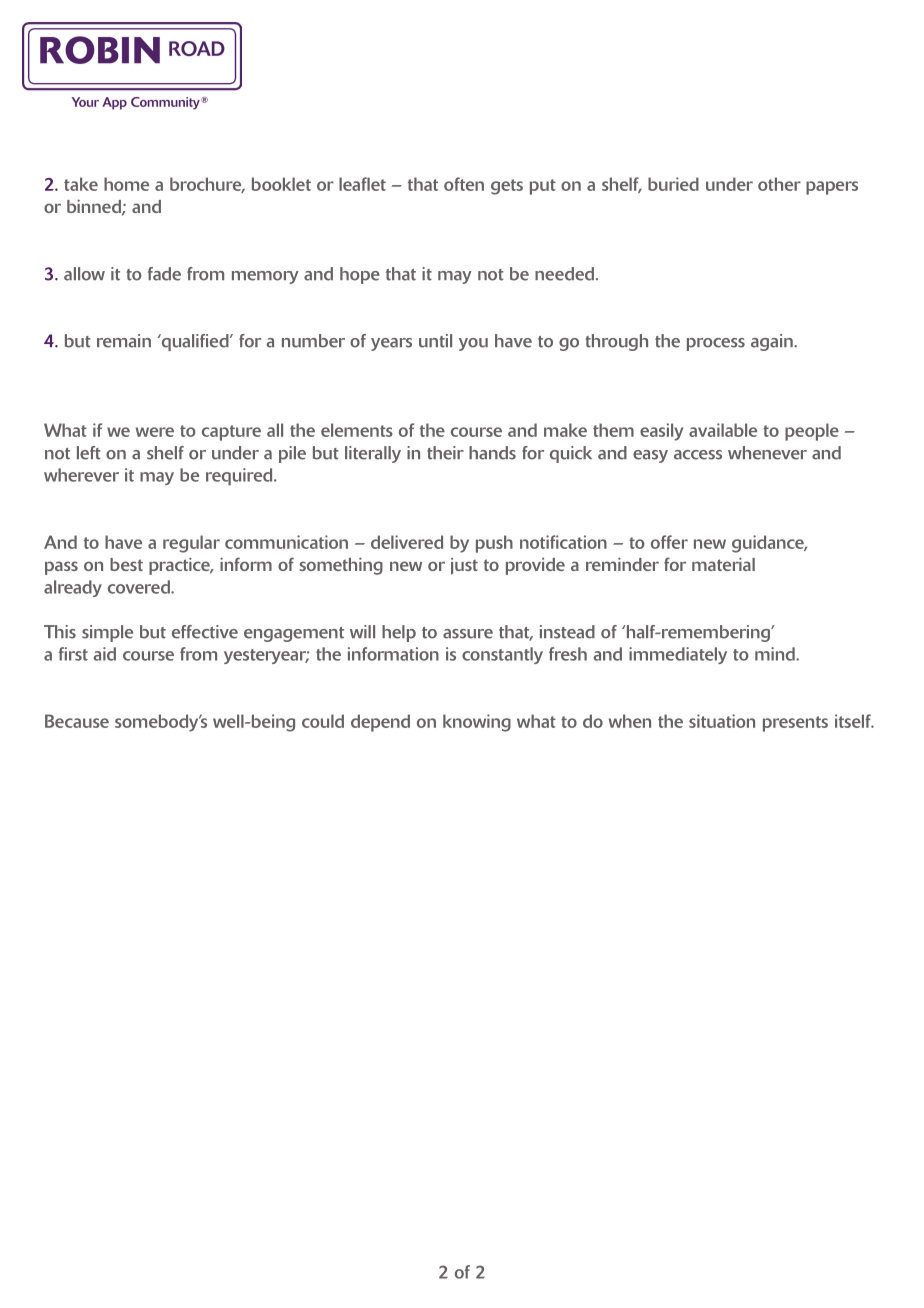 This screenshot has height=1308, width=924. Describe the element at coordinates (126, 184) in the screenshot. I see `home` at that location.
